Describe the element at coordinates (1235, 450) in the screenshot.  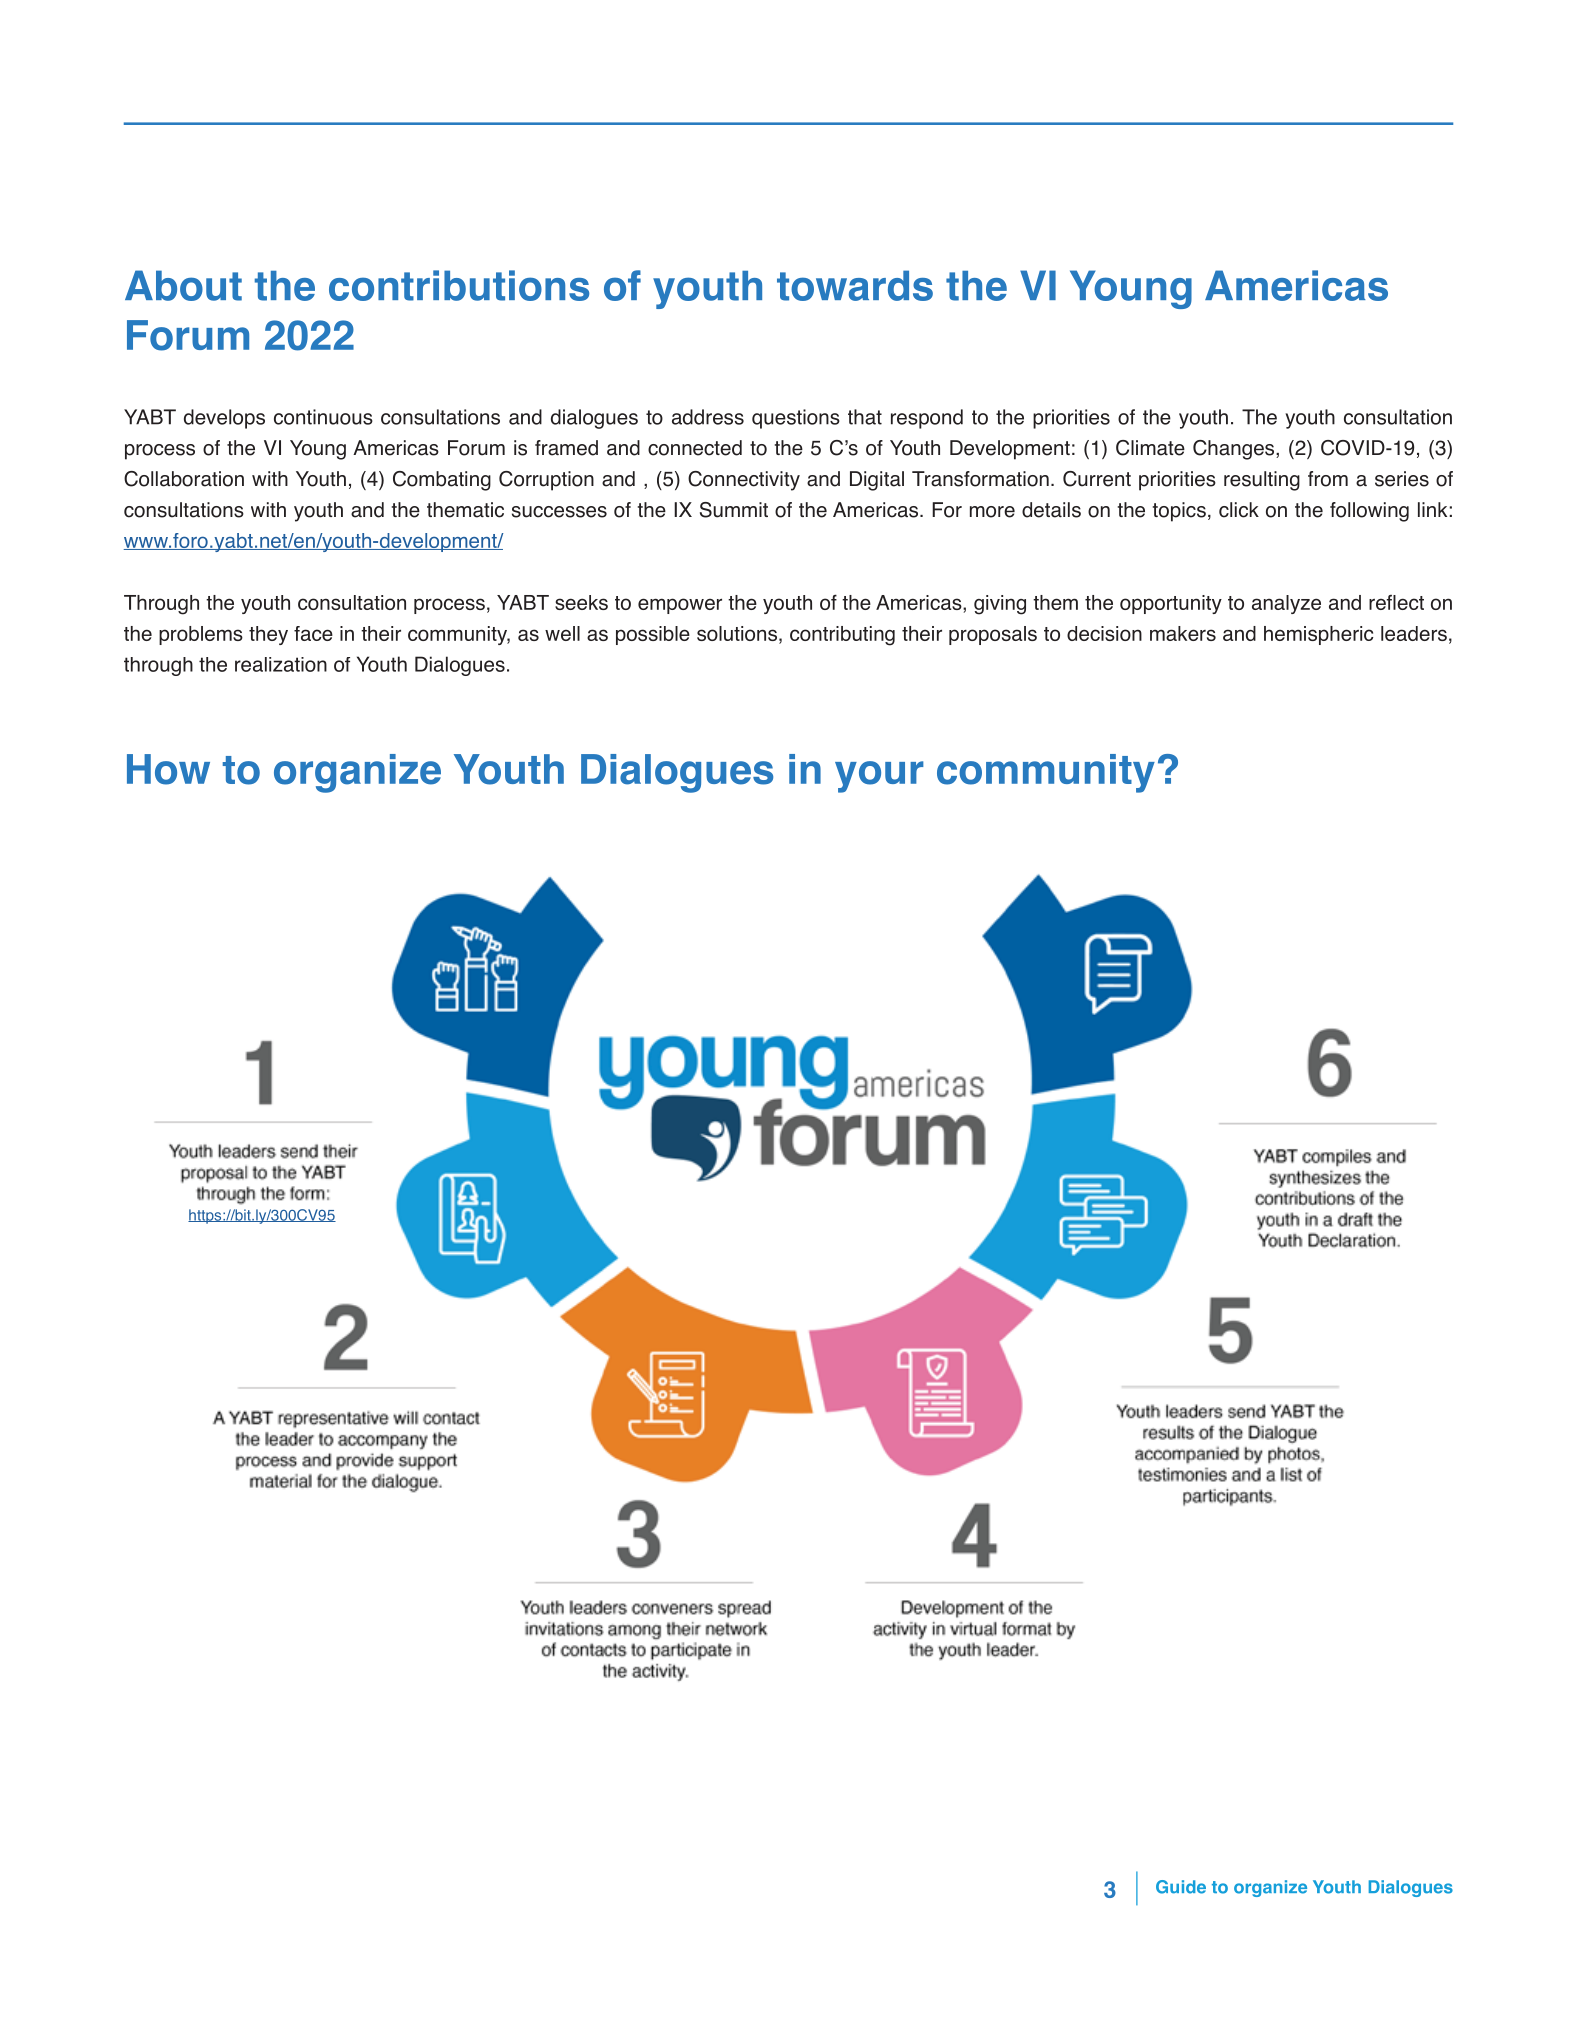
I see `Changes` at that location.
